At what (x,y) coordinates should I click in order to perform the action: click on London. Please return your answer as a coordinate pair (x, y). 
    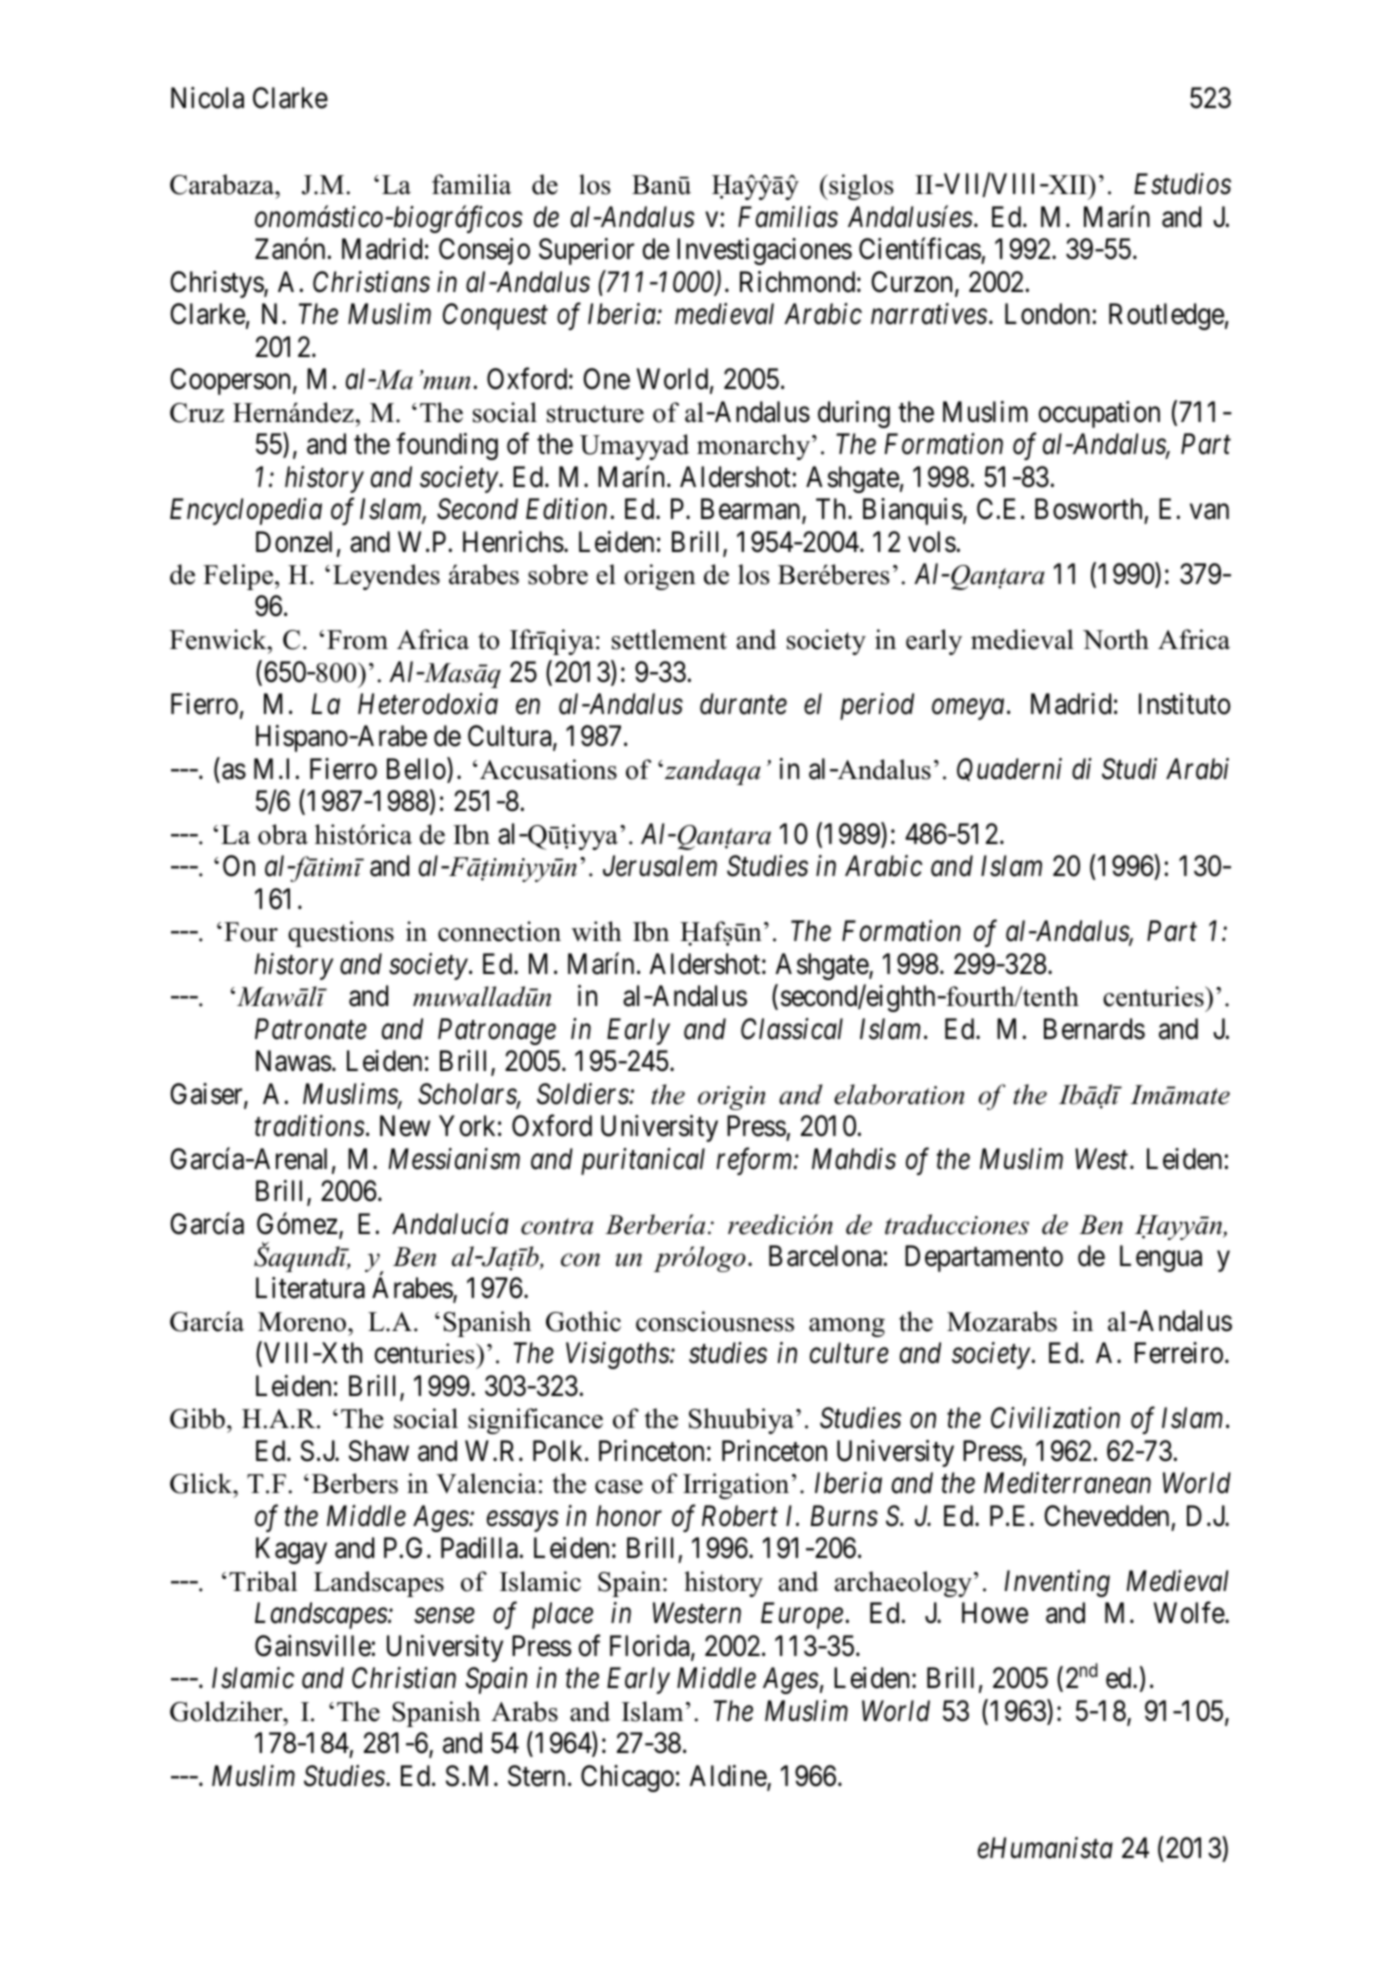
    Looking at the image, I should click on (1049, 314).
